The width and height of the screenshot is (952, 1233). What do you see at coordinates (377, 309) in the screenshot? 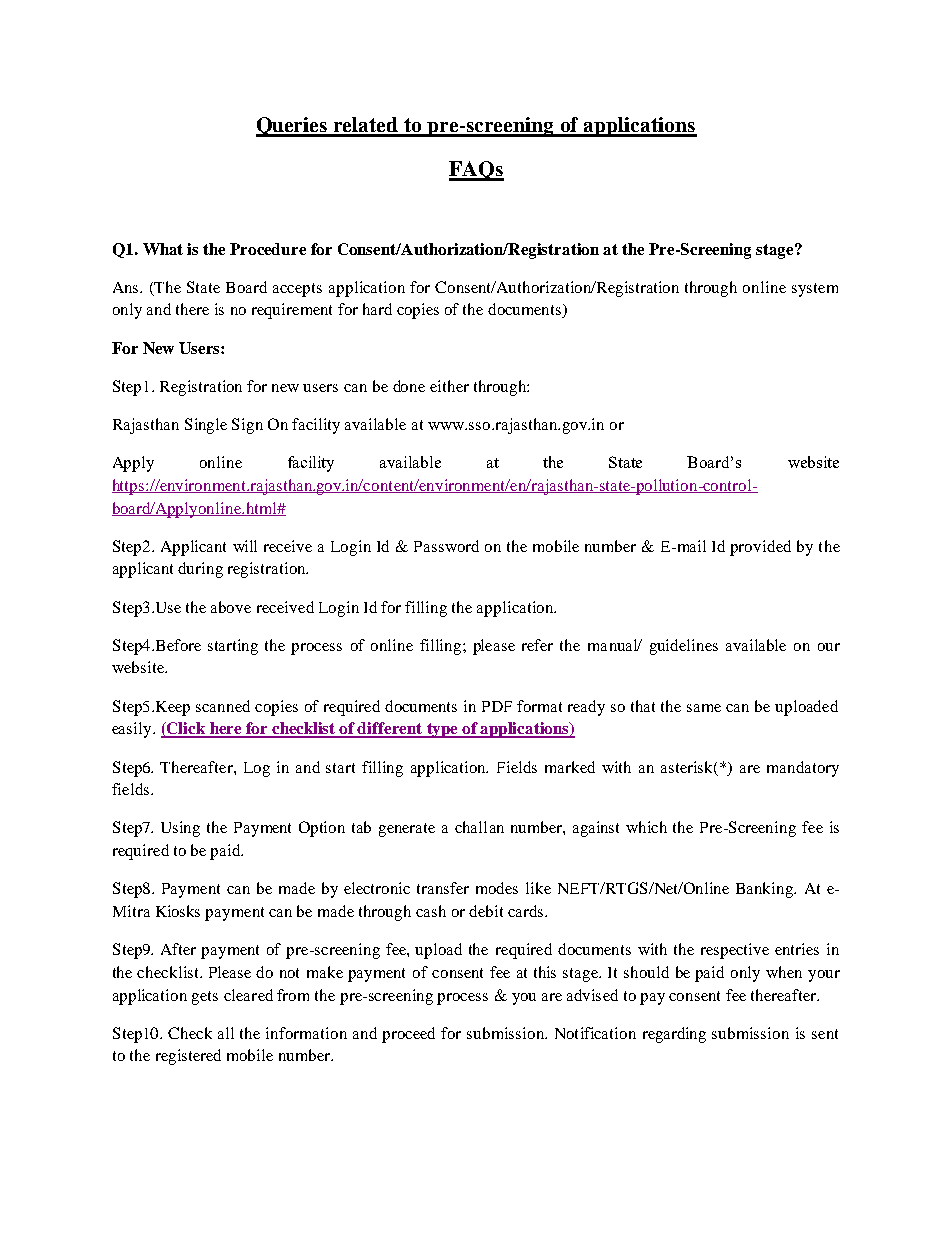
I see `hard` at bounding box center [377, 309].
